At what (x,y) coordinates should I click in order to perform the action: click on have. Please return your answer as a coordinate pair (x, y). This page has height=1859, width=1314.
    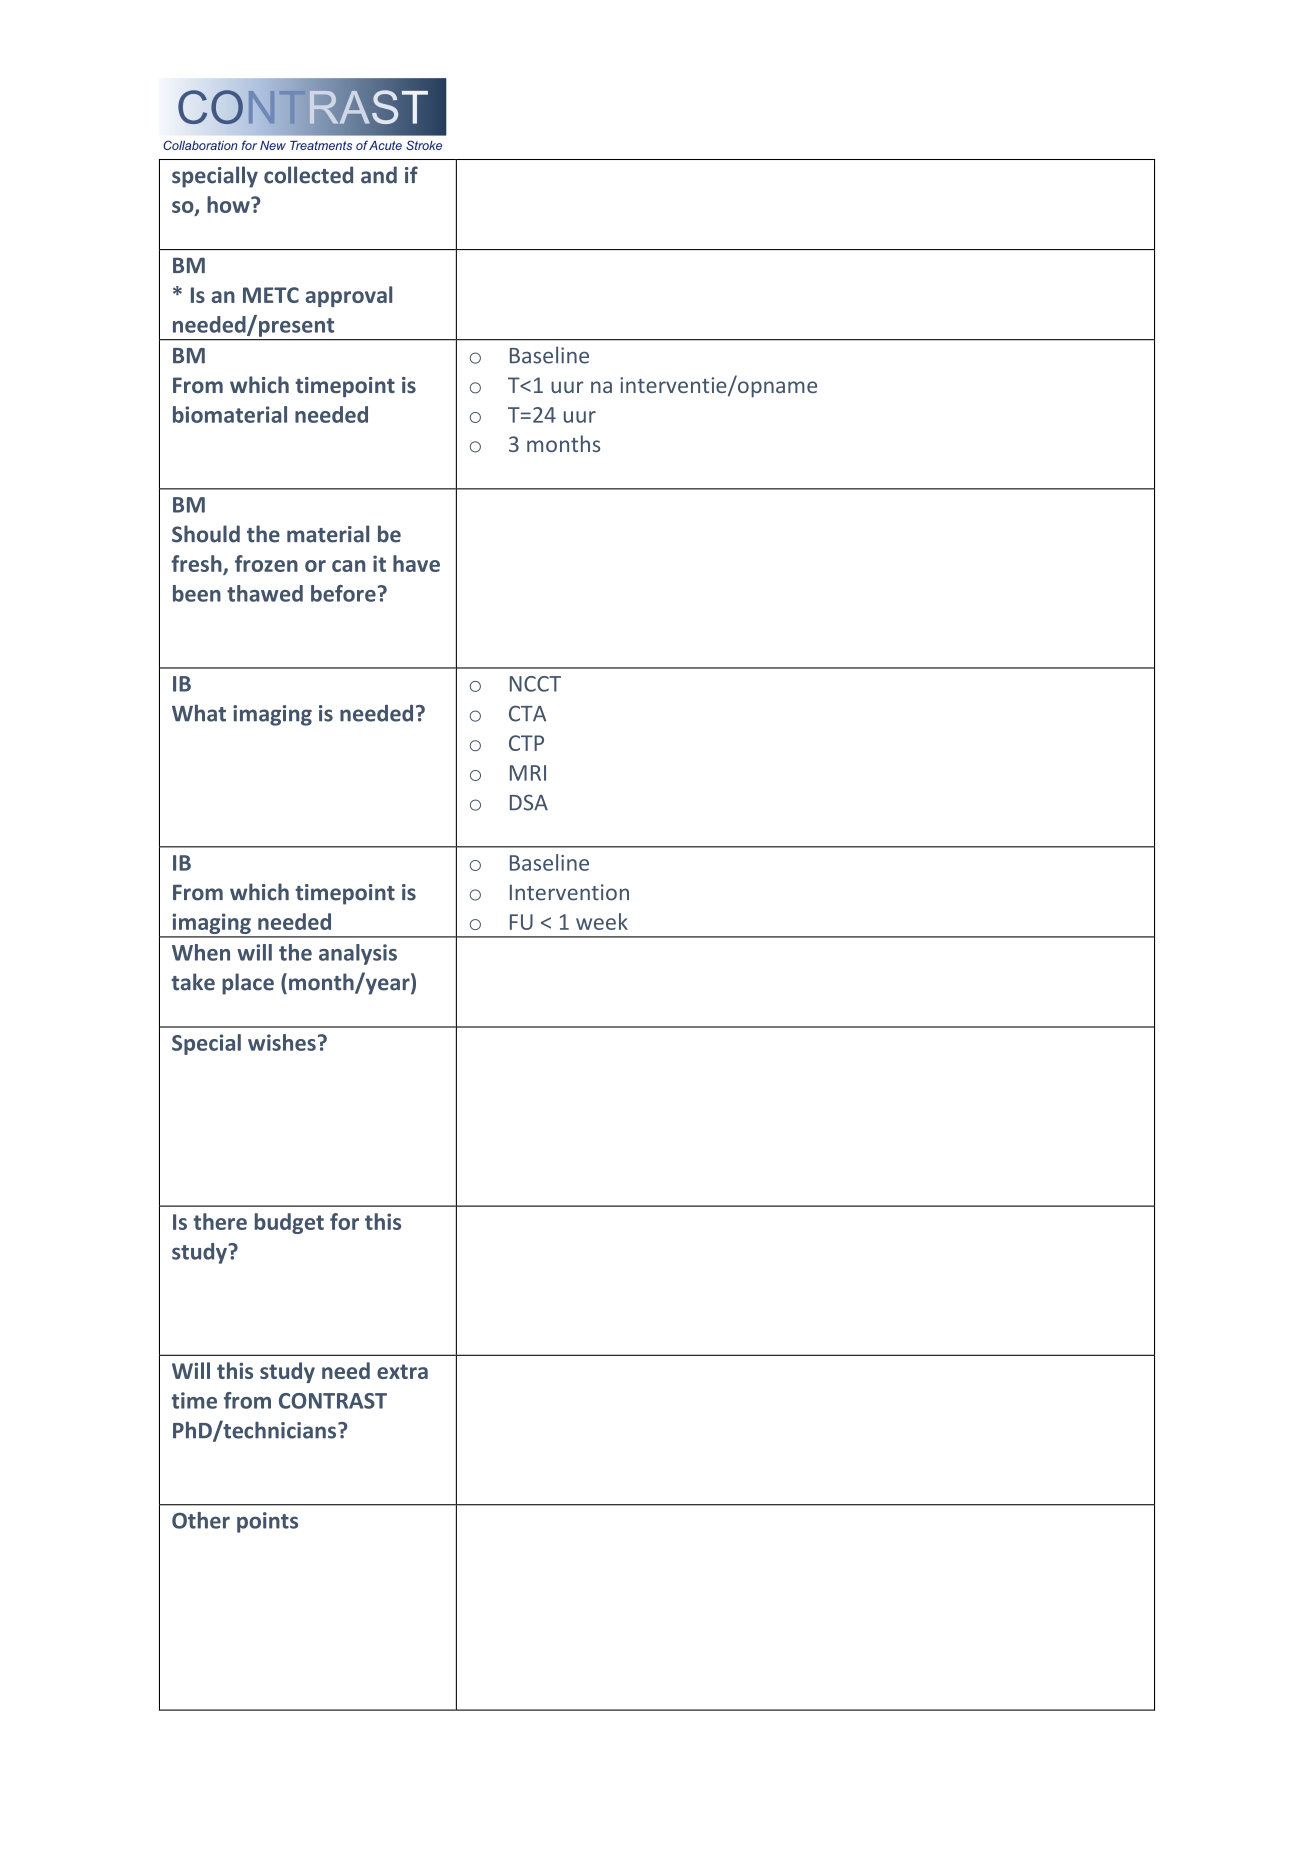
    Looking at the image, I should click on (416, 563).
